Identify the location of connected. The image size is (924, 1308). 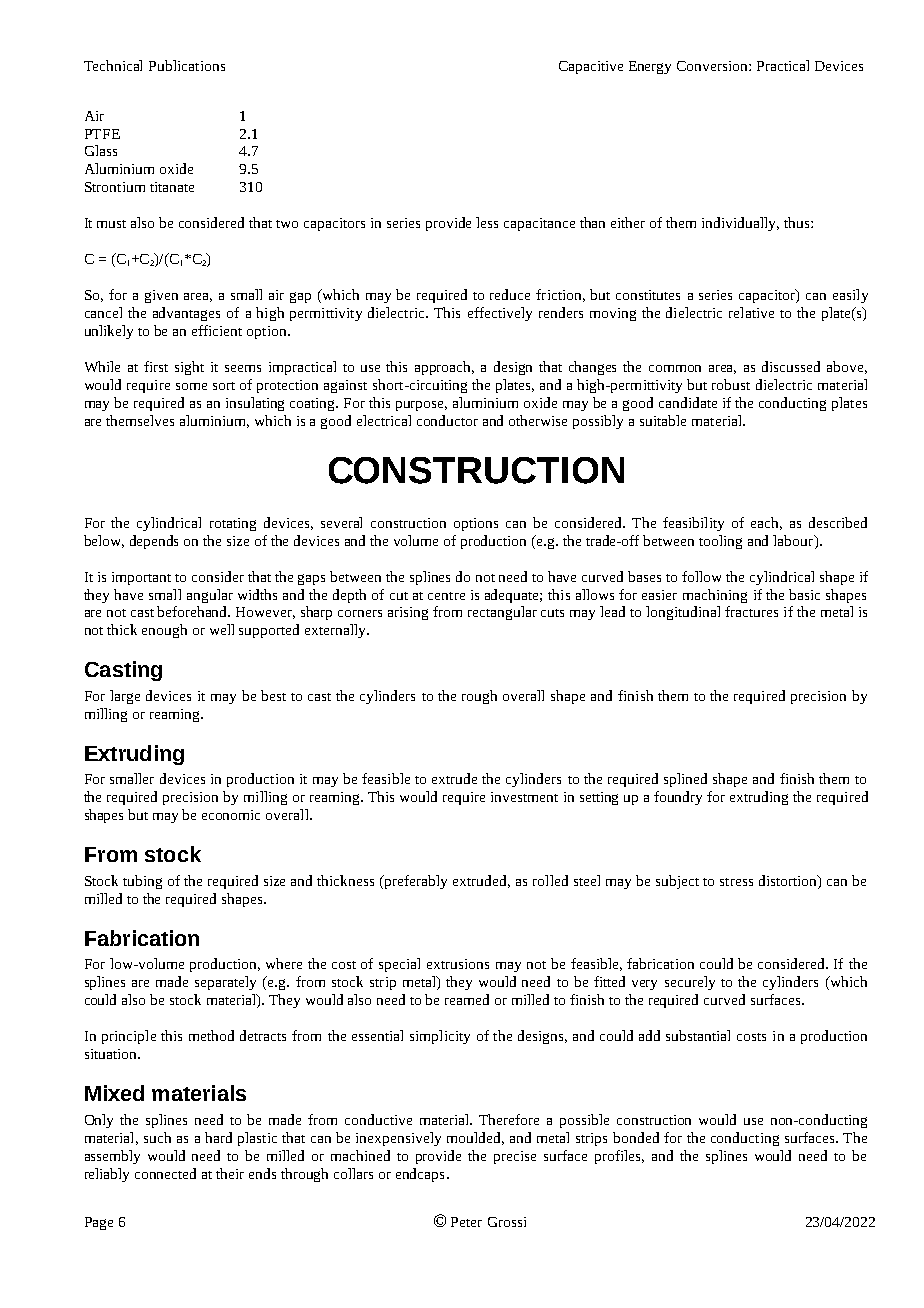
(165, 1173).
